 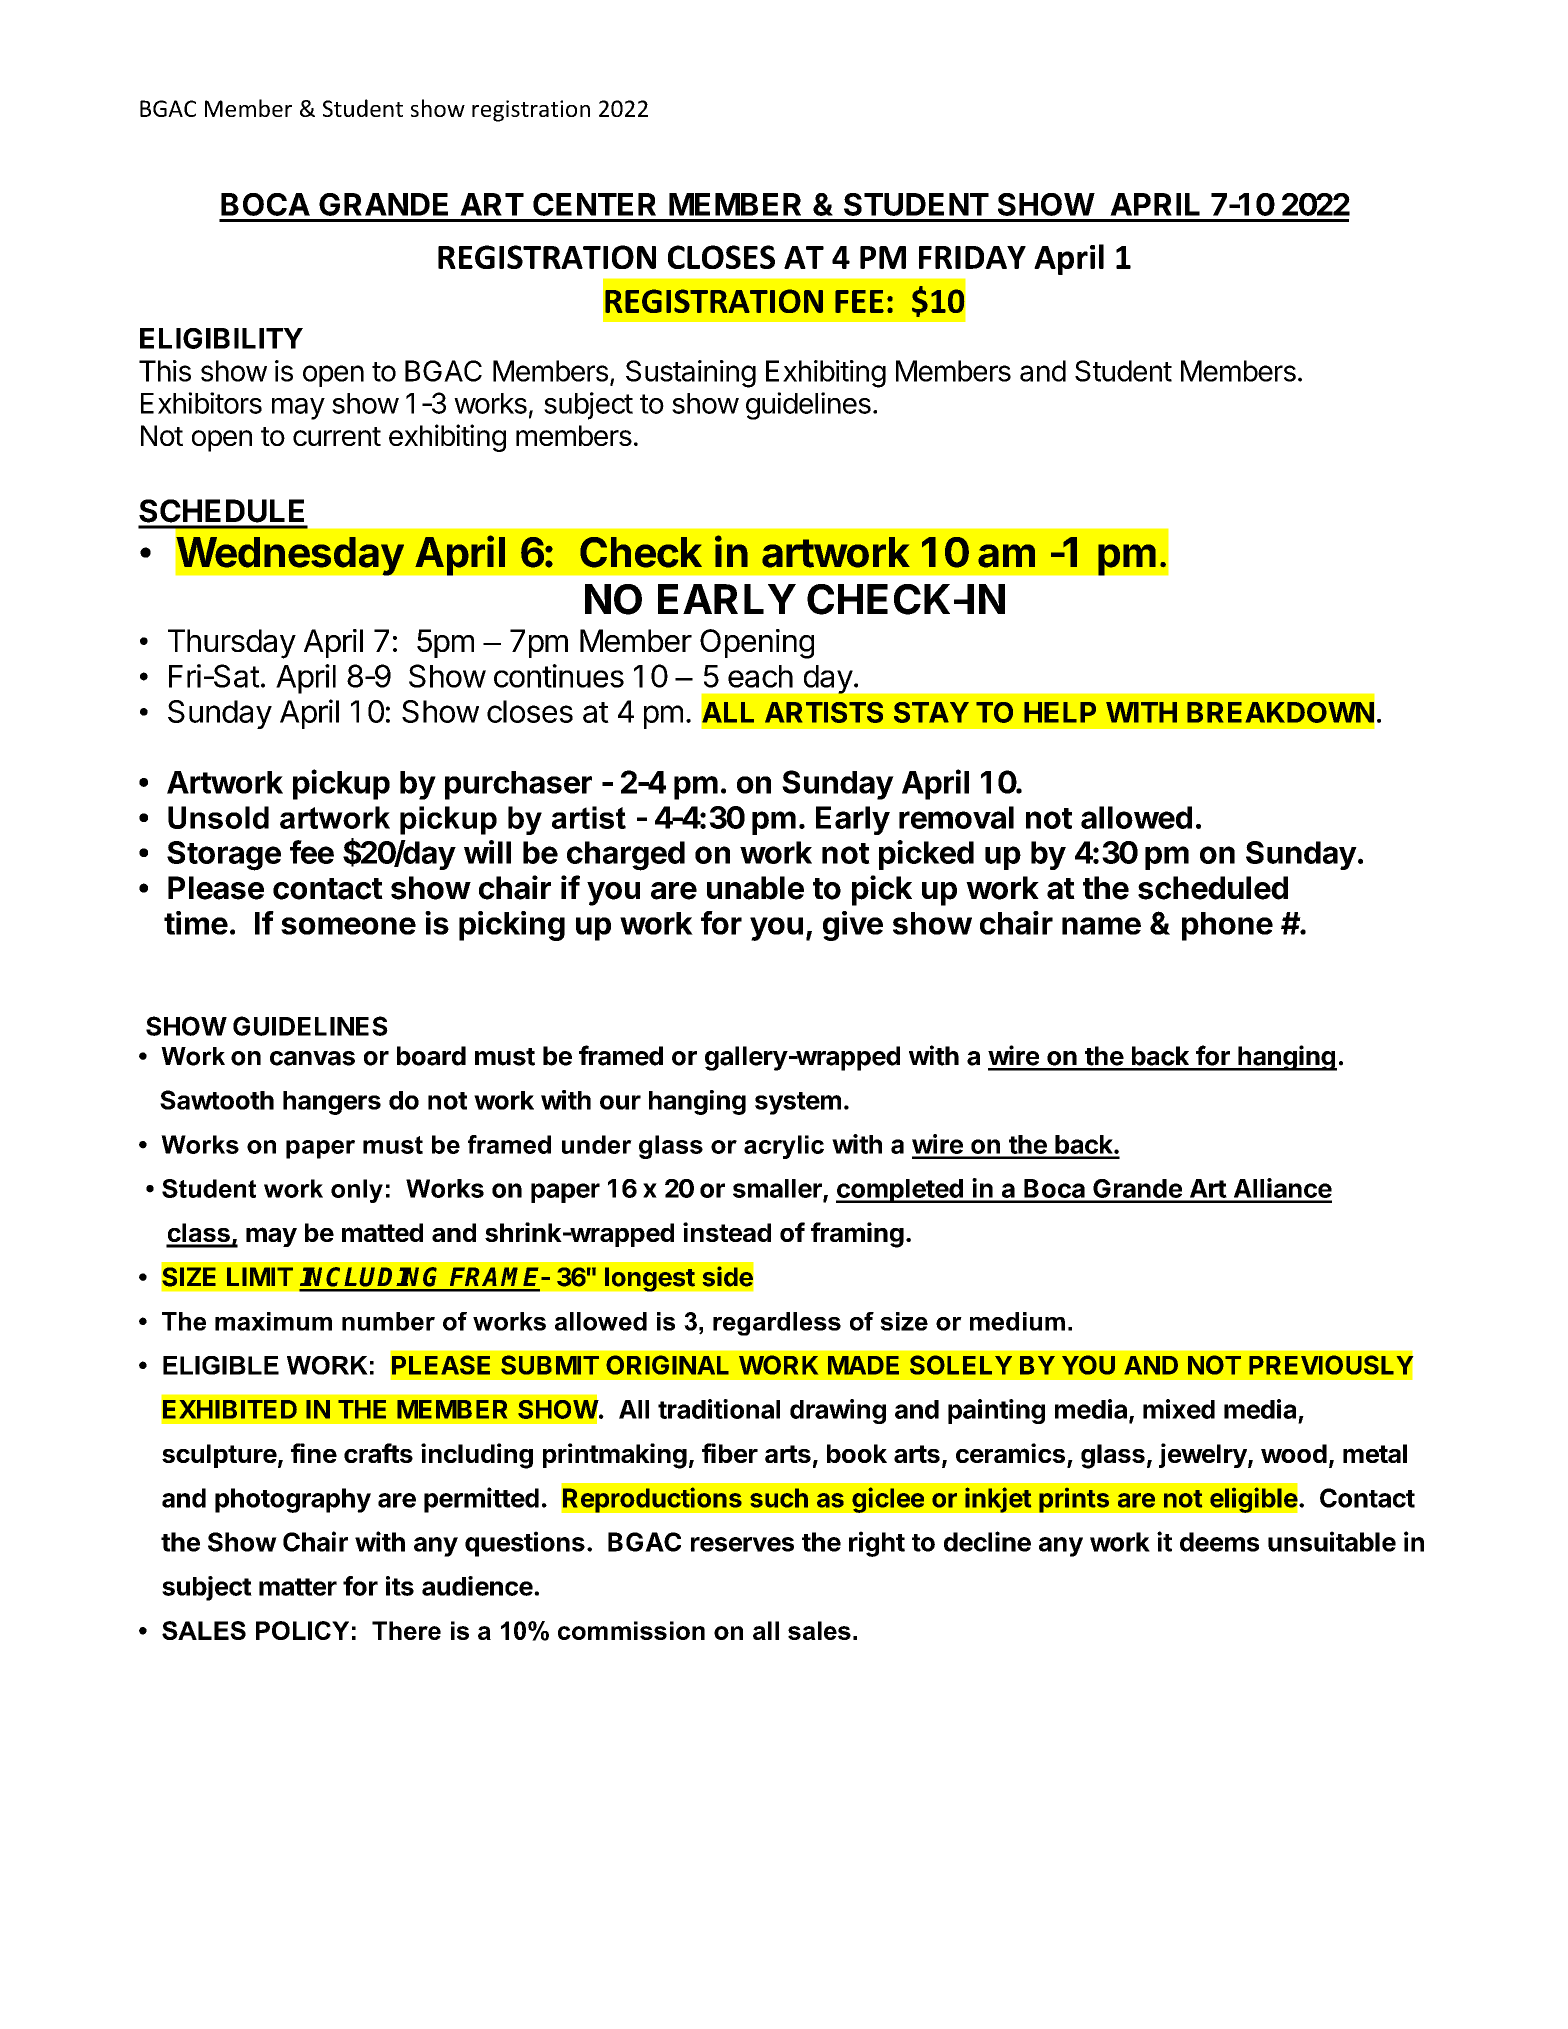 What do you see at coordinates (221, 338) in the document?
I see `ELIGIBILITY` at bounding box center [221, 338].
